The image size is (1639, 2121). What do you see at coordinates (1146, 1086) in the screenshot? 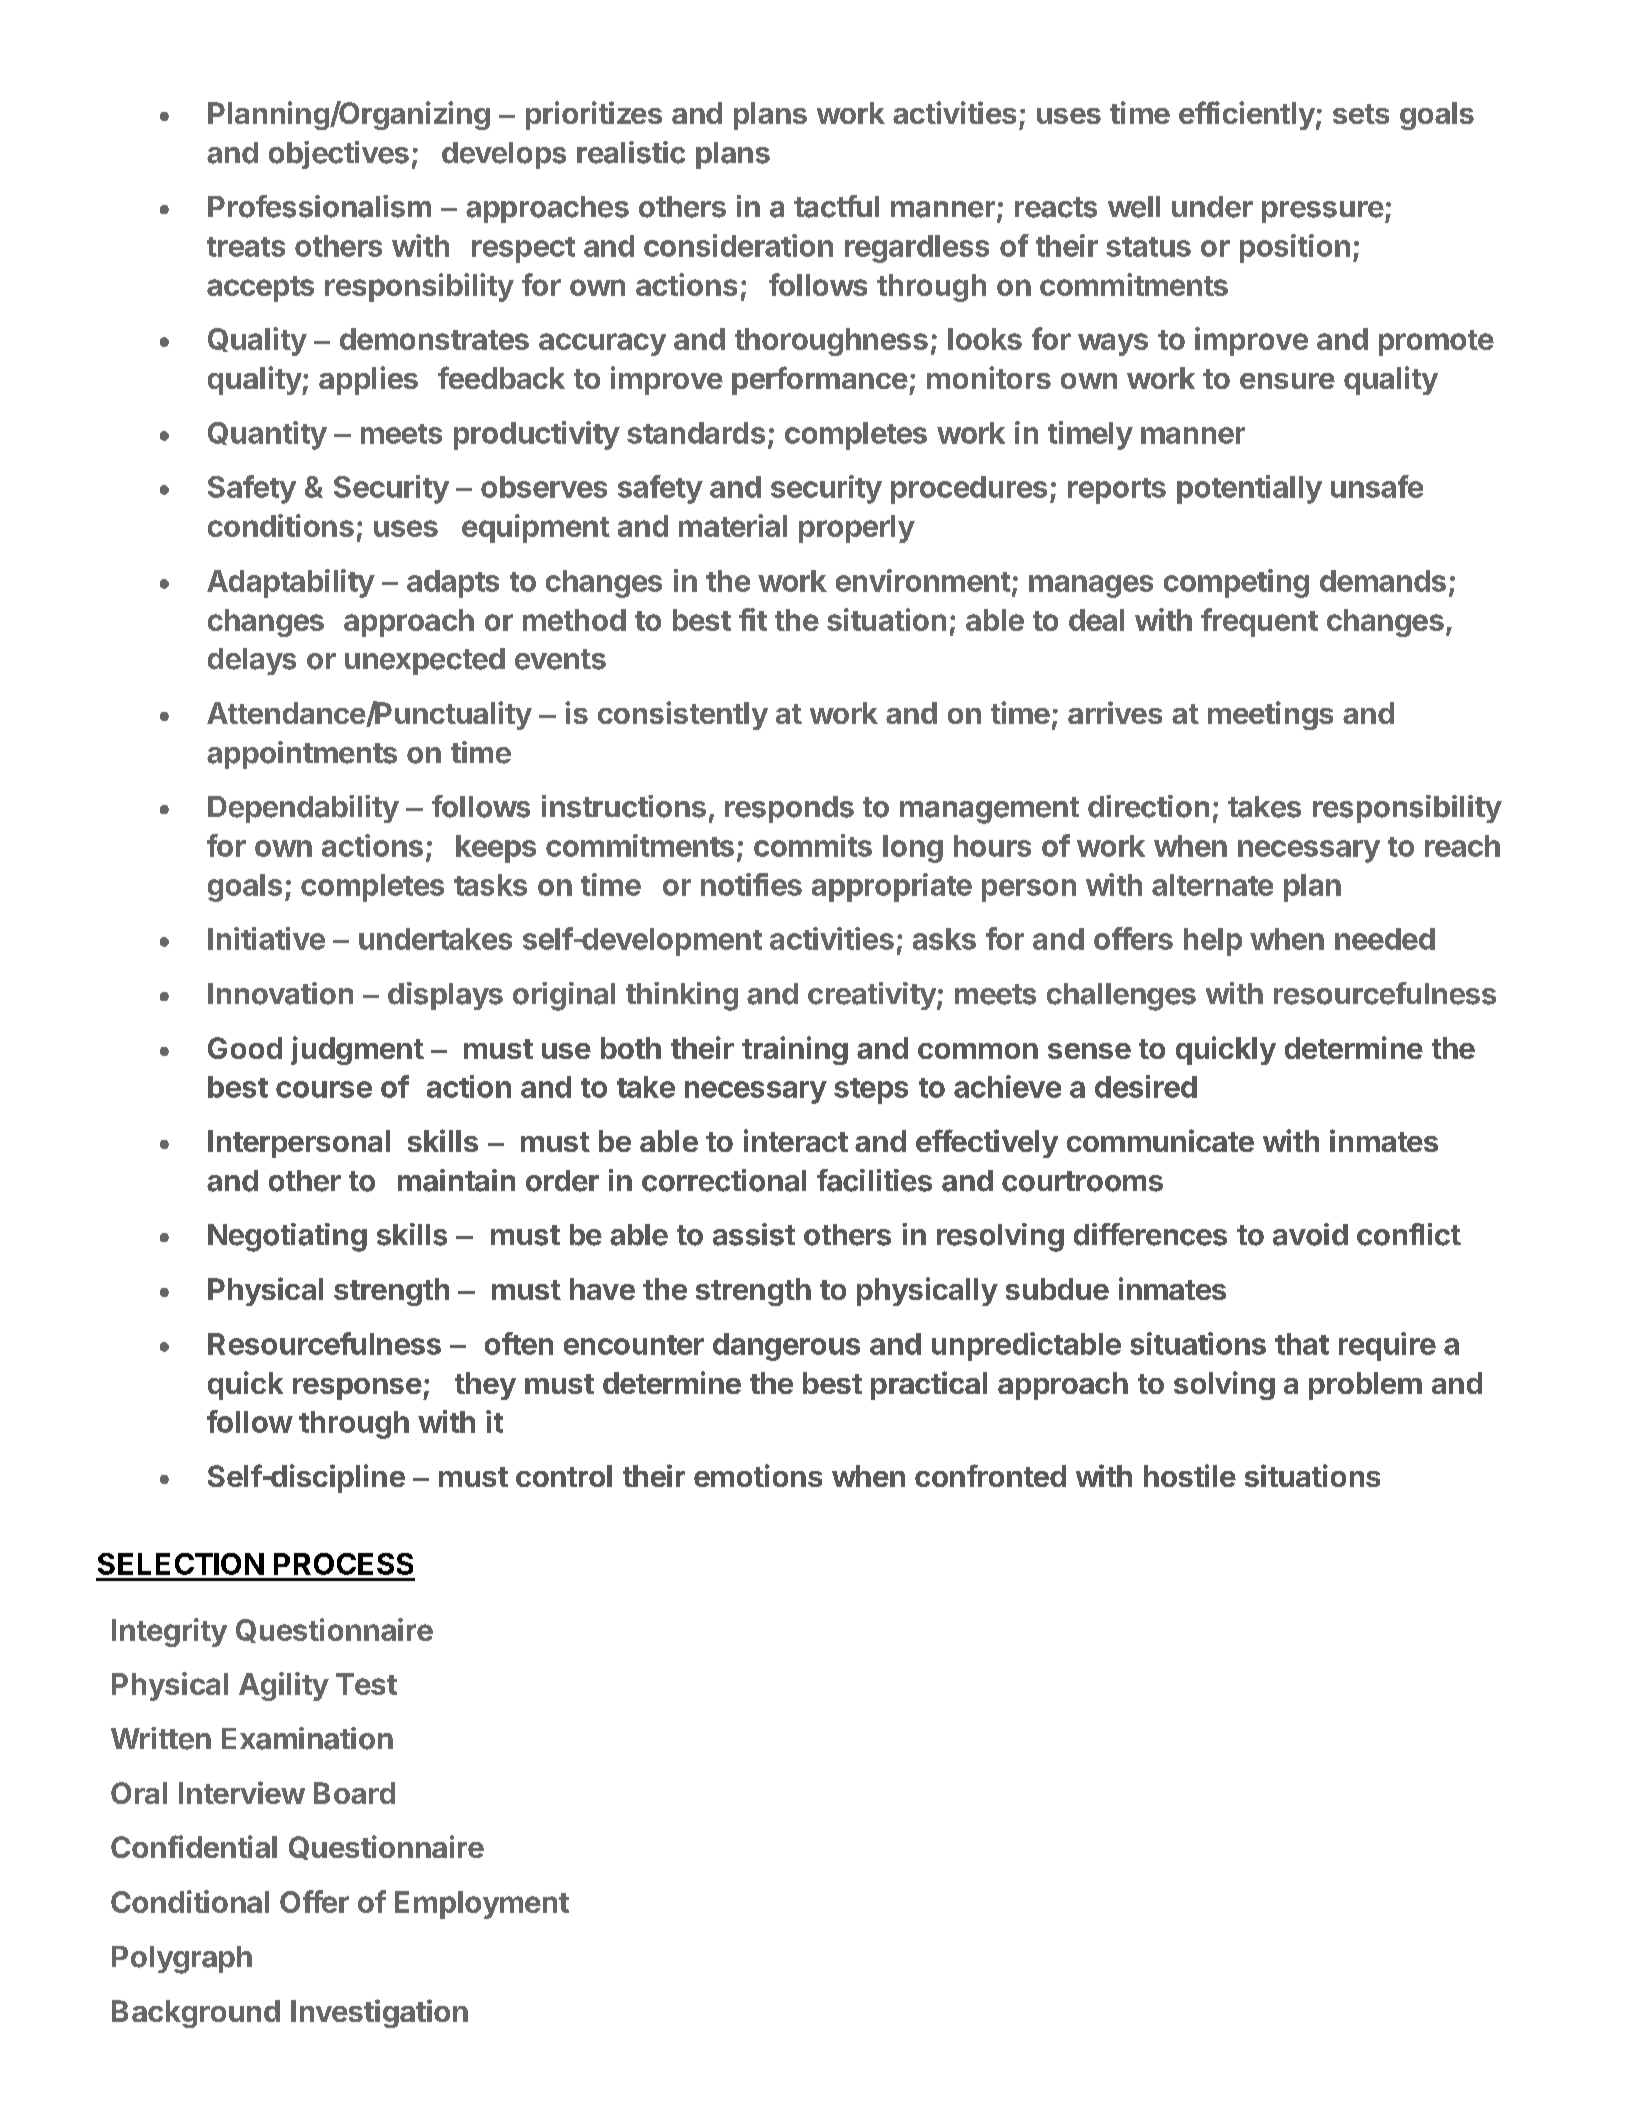
I see `desired` at bounding box center [1146, 1086].
